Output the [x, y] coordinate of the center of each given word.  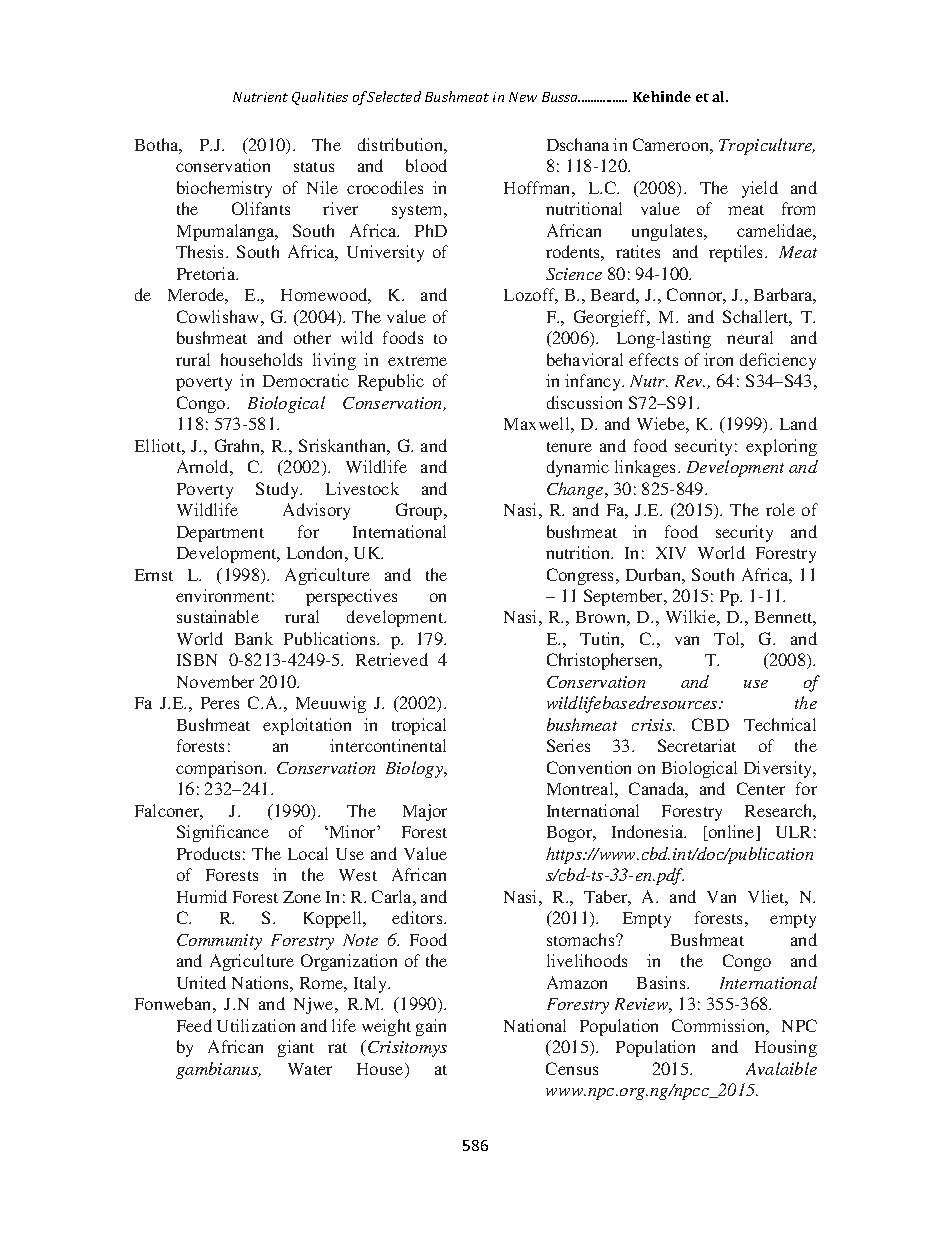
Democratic [306, 380]
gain [431, 1027]
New [523, 97]
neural [750, 337]
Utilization [256, 1025]
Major [425, 812]
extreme [417, 361]
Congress [582, 576]
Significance [223, 833]
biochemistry [224, 189]
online [731, 833]
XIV [671, 553]
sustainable [218, 616]
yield [760, 189]
